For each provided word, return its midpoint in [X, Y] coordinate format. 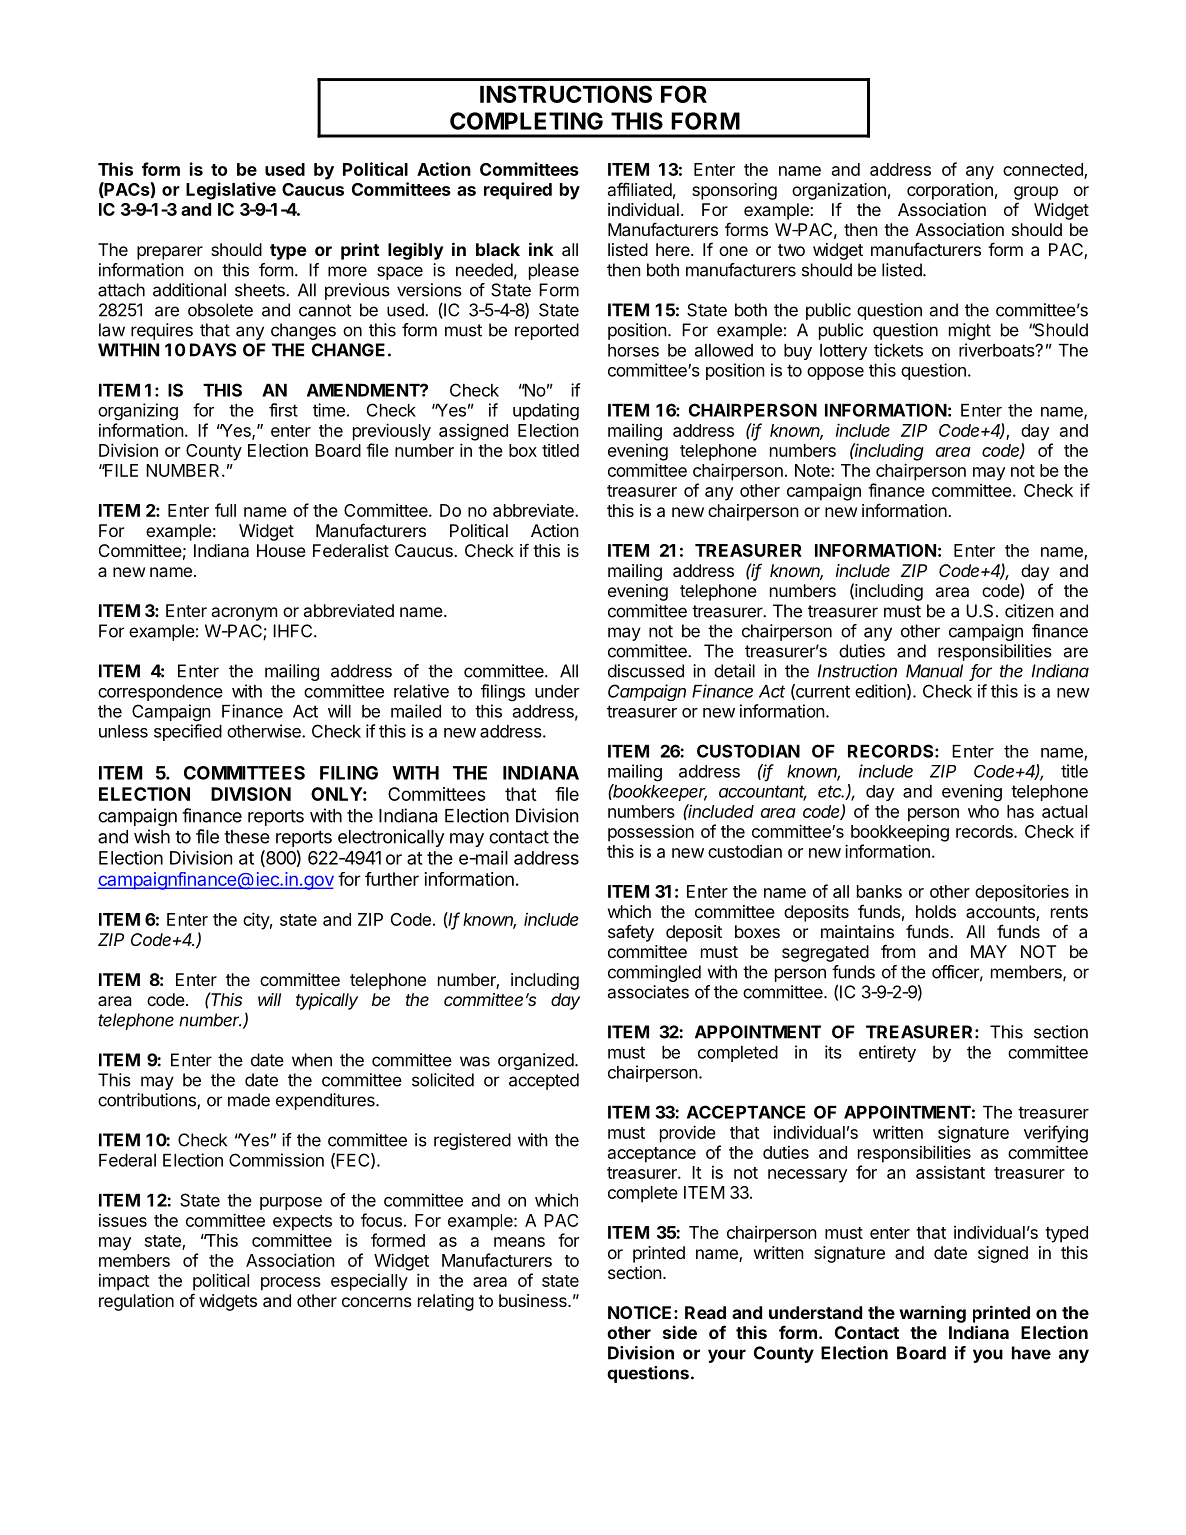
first [283, 410]
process [291, 1284]
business [534, 1300]
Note [813, 470]
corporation [950, 191]
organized [536, 1061]
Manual [934, 671]
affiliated [640, 189]
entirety [887, 1053]
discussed [646, 671]
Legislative [231, 191]
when [312, 1060]
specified [188, 732]
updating [546, 412]
